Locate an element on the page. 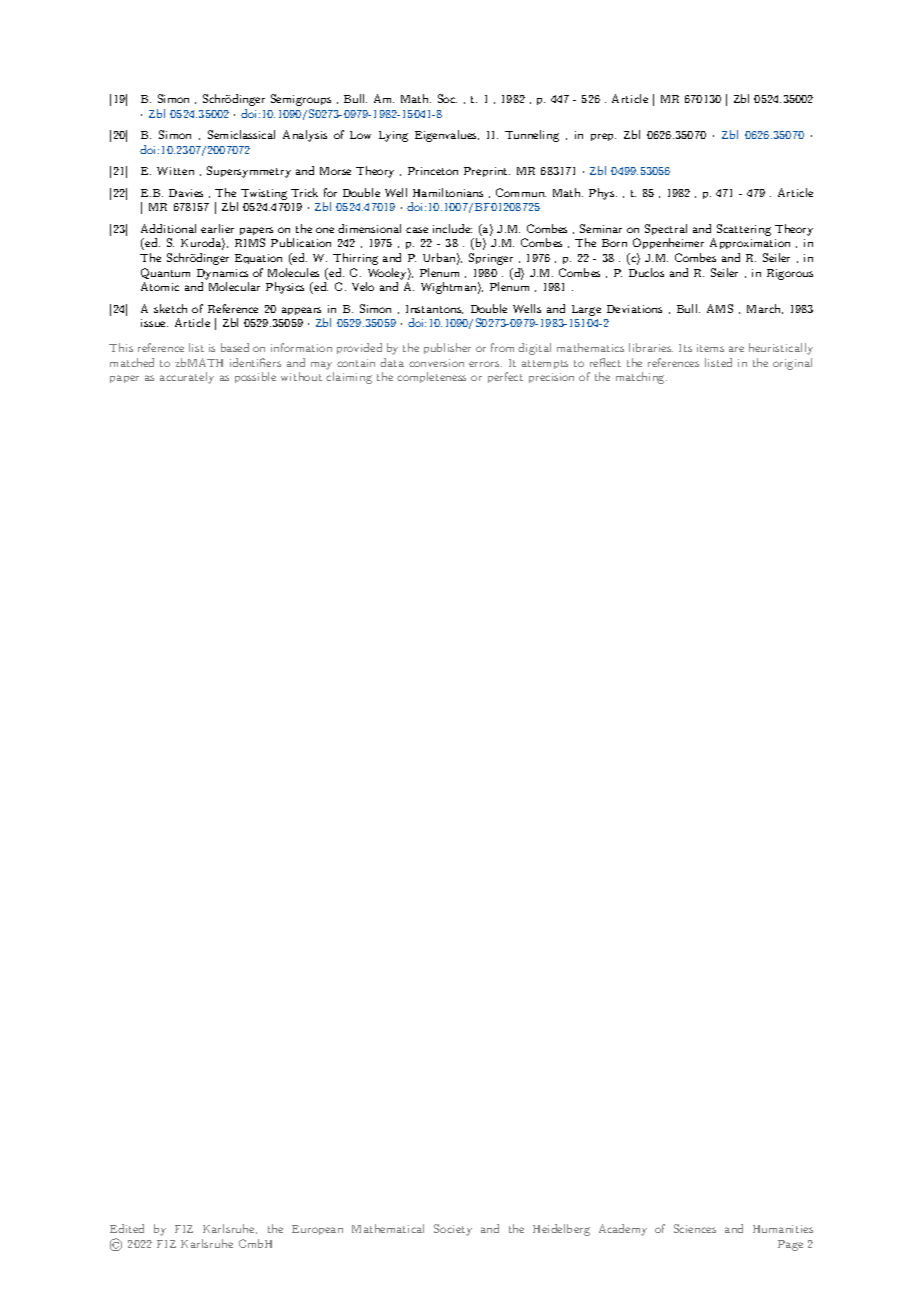 Image resolution: width=924 pixels, height=1308 pixels. accurately is located at coordinates (187, 378).
